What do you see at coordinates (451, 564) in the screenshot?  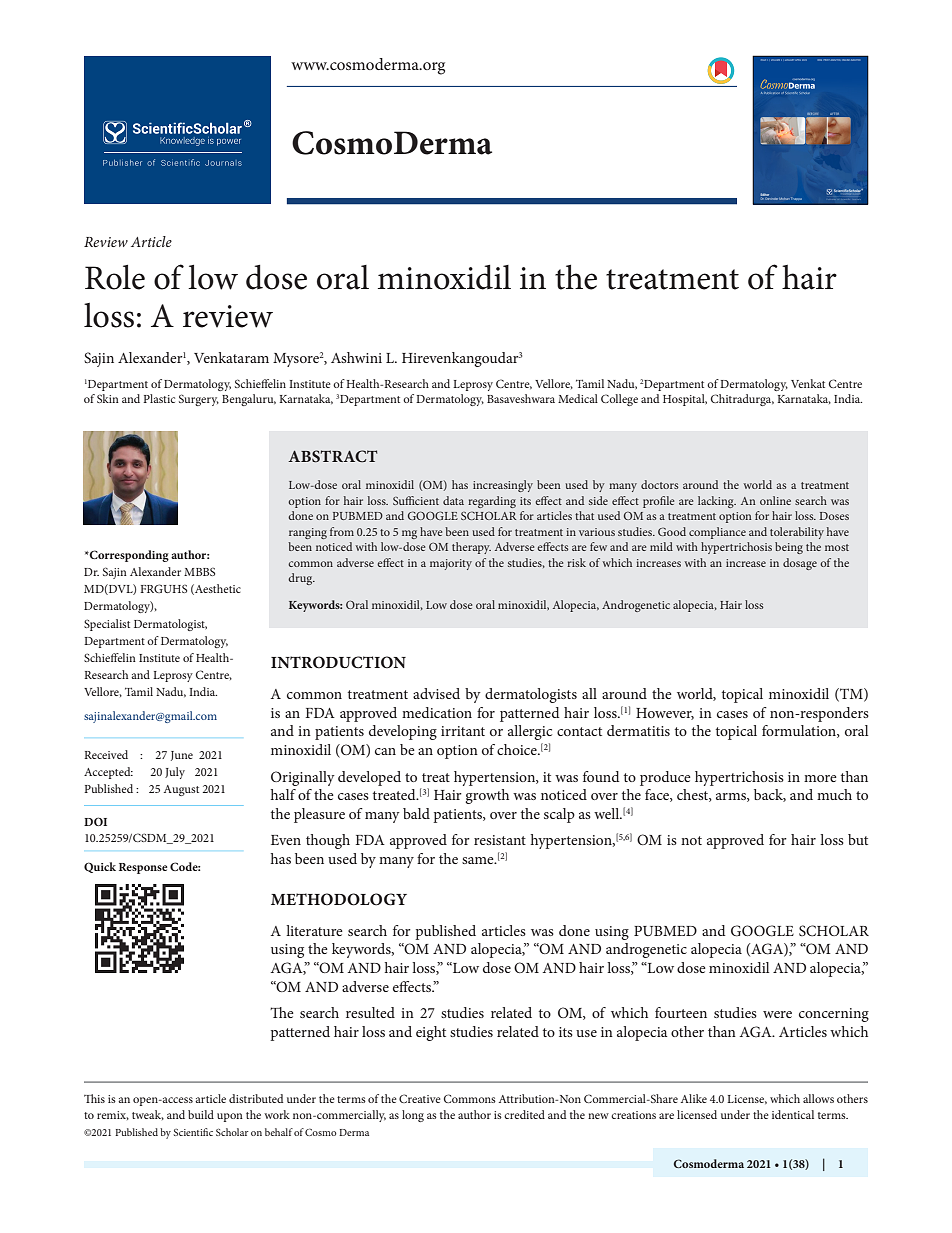 I see `majority` at bounding box center [451, 564].
